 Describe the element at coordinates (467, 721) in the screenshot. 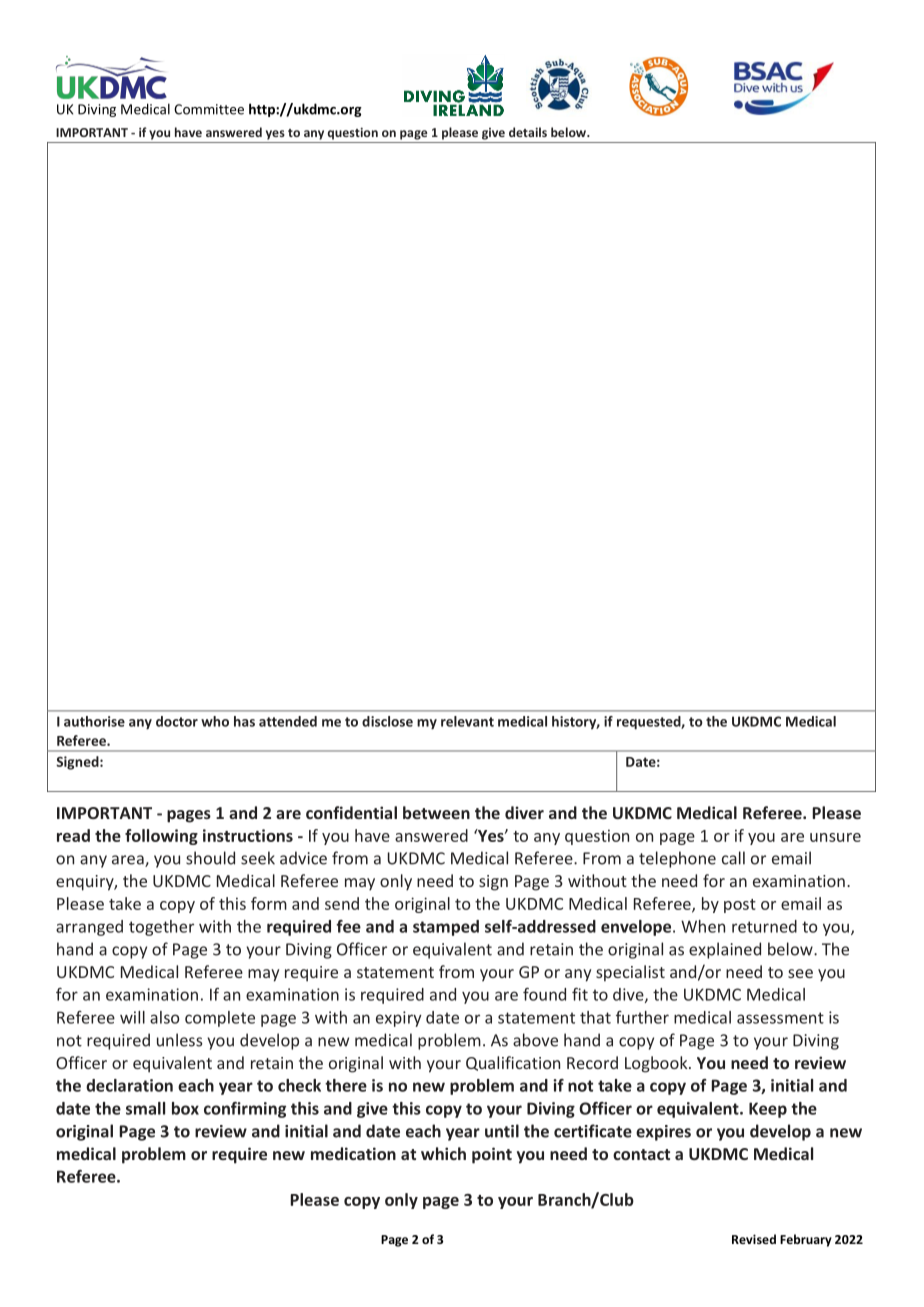

I see `relevant` at that location.
